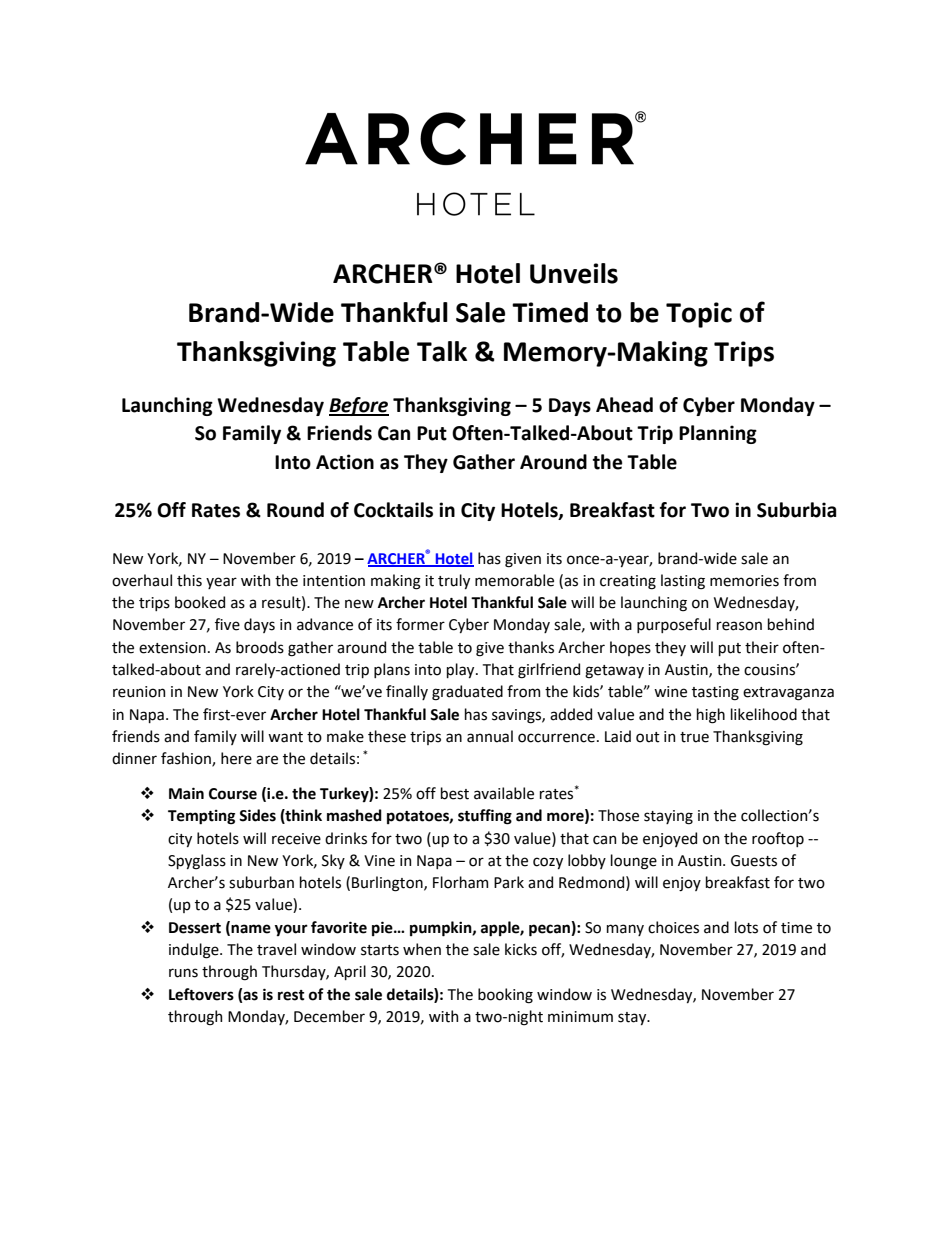 The height and width of the document is (1233, 952). Describe the element at coordinates (189, 580) in the document. I see `this` at that location.
